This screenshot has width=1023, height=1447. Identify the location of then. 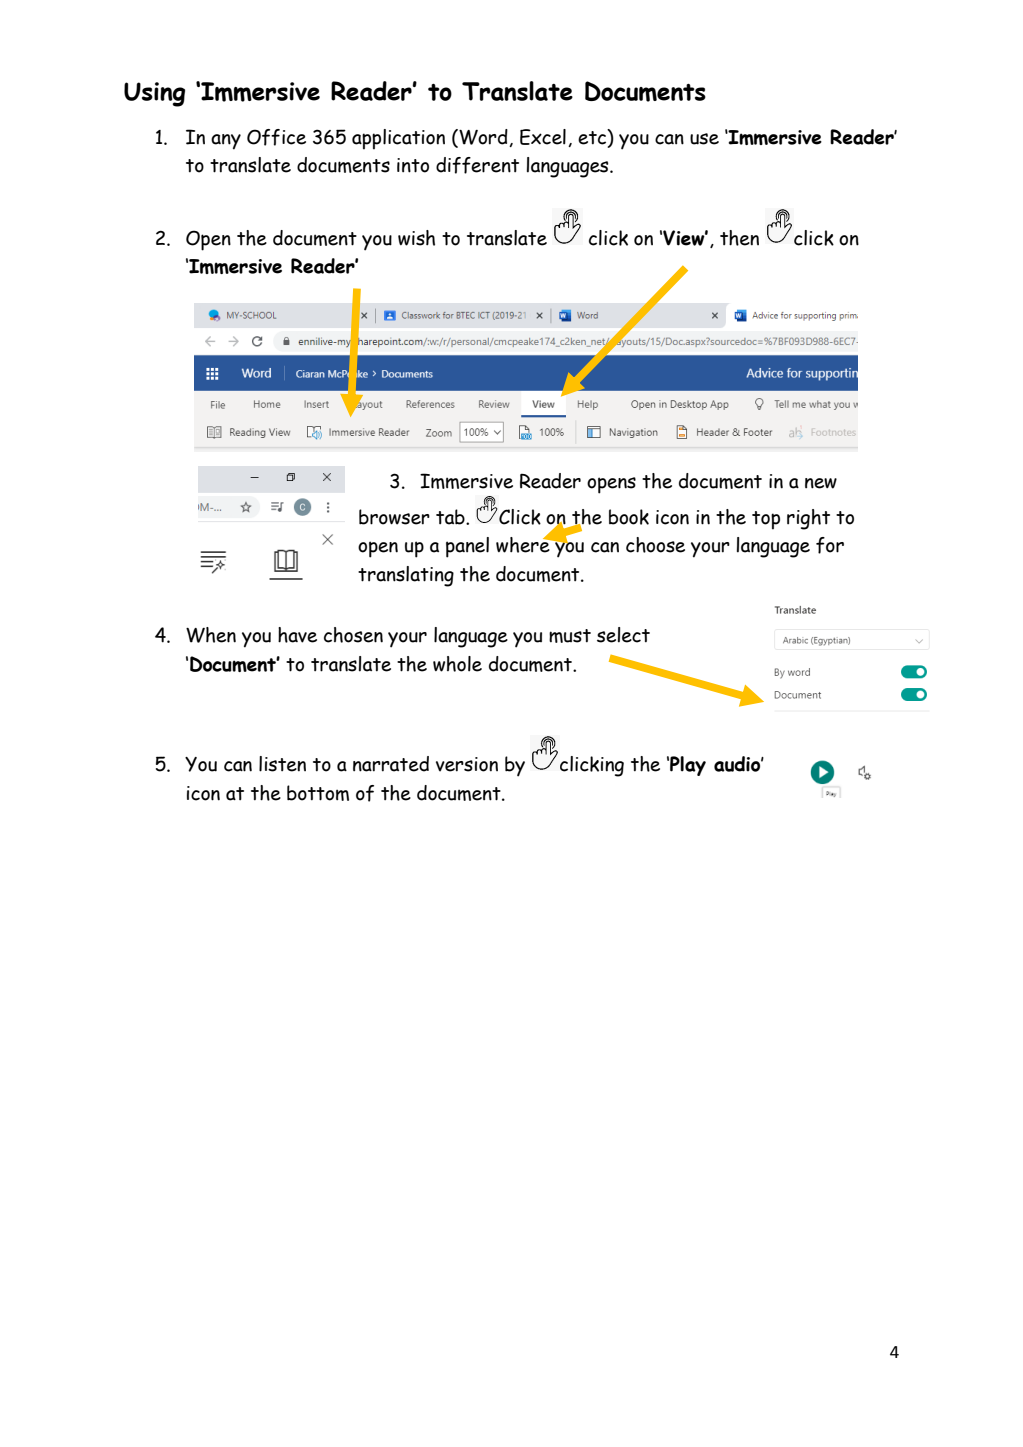
(739, 238).
